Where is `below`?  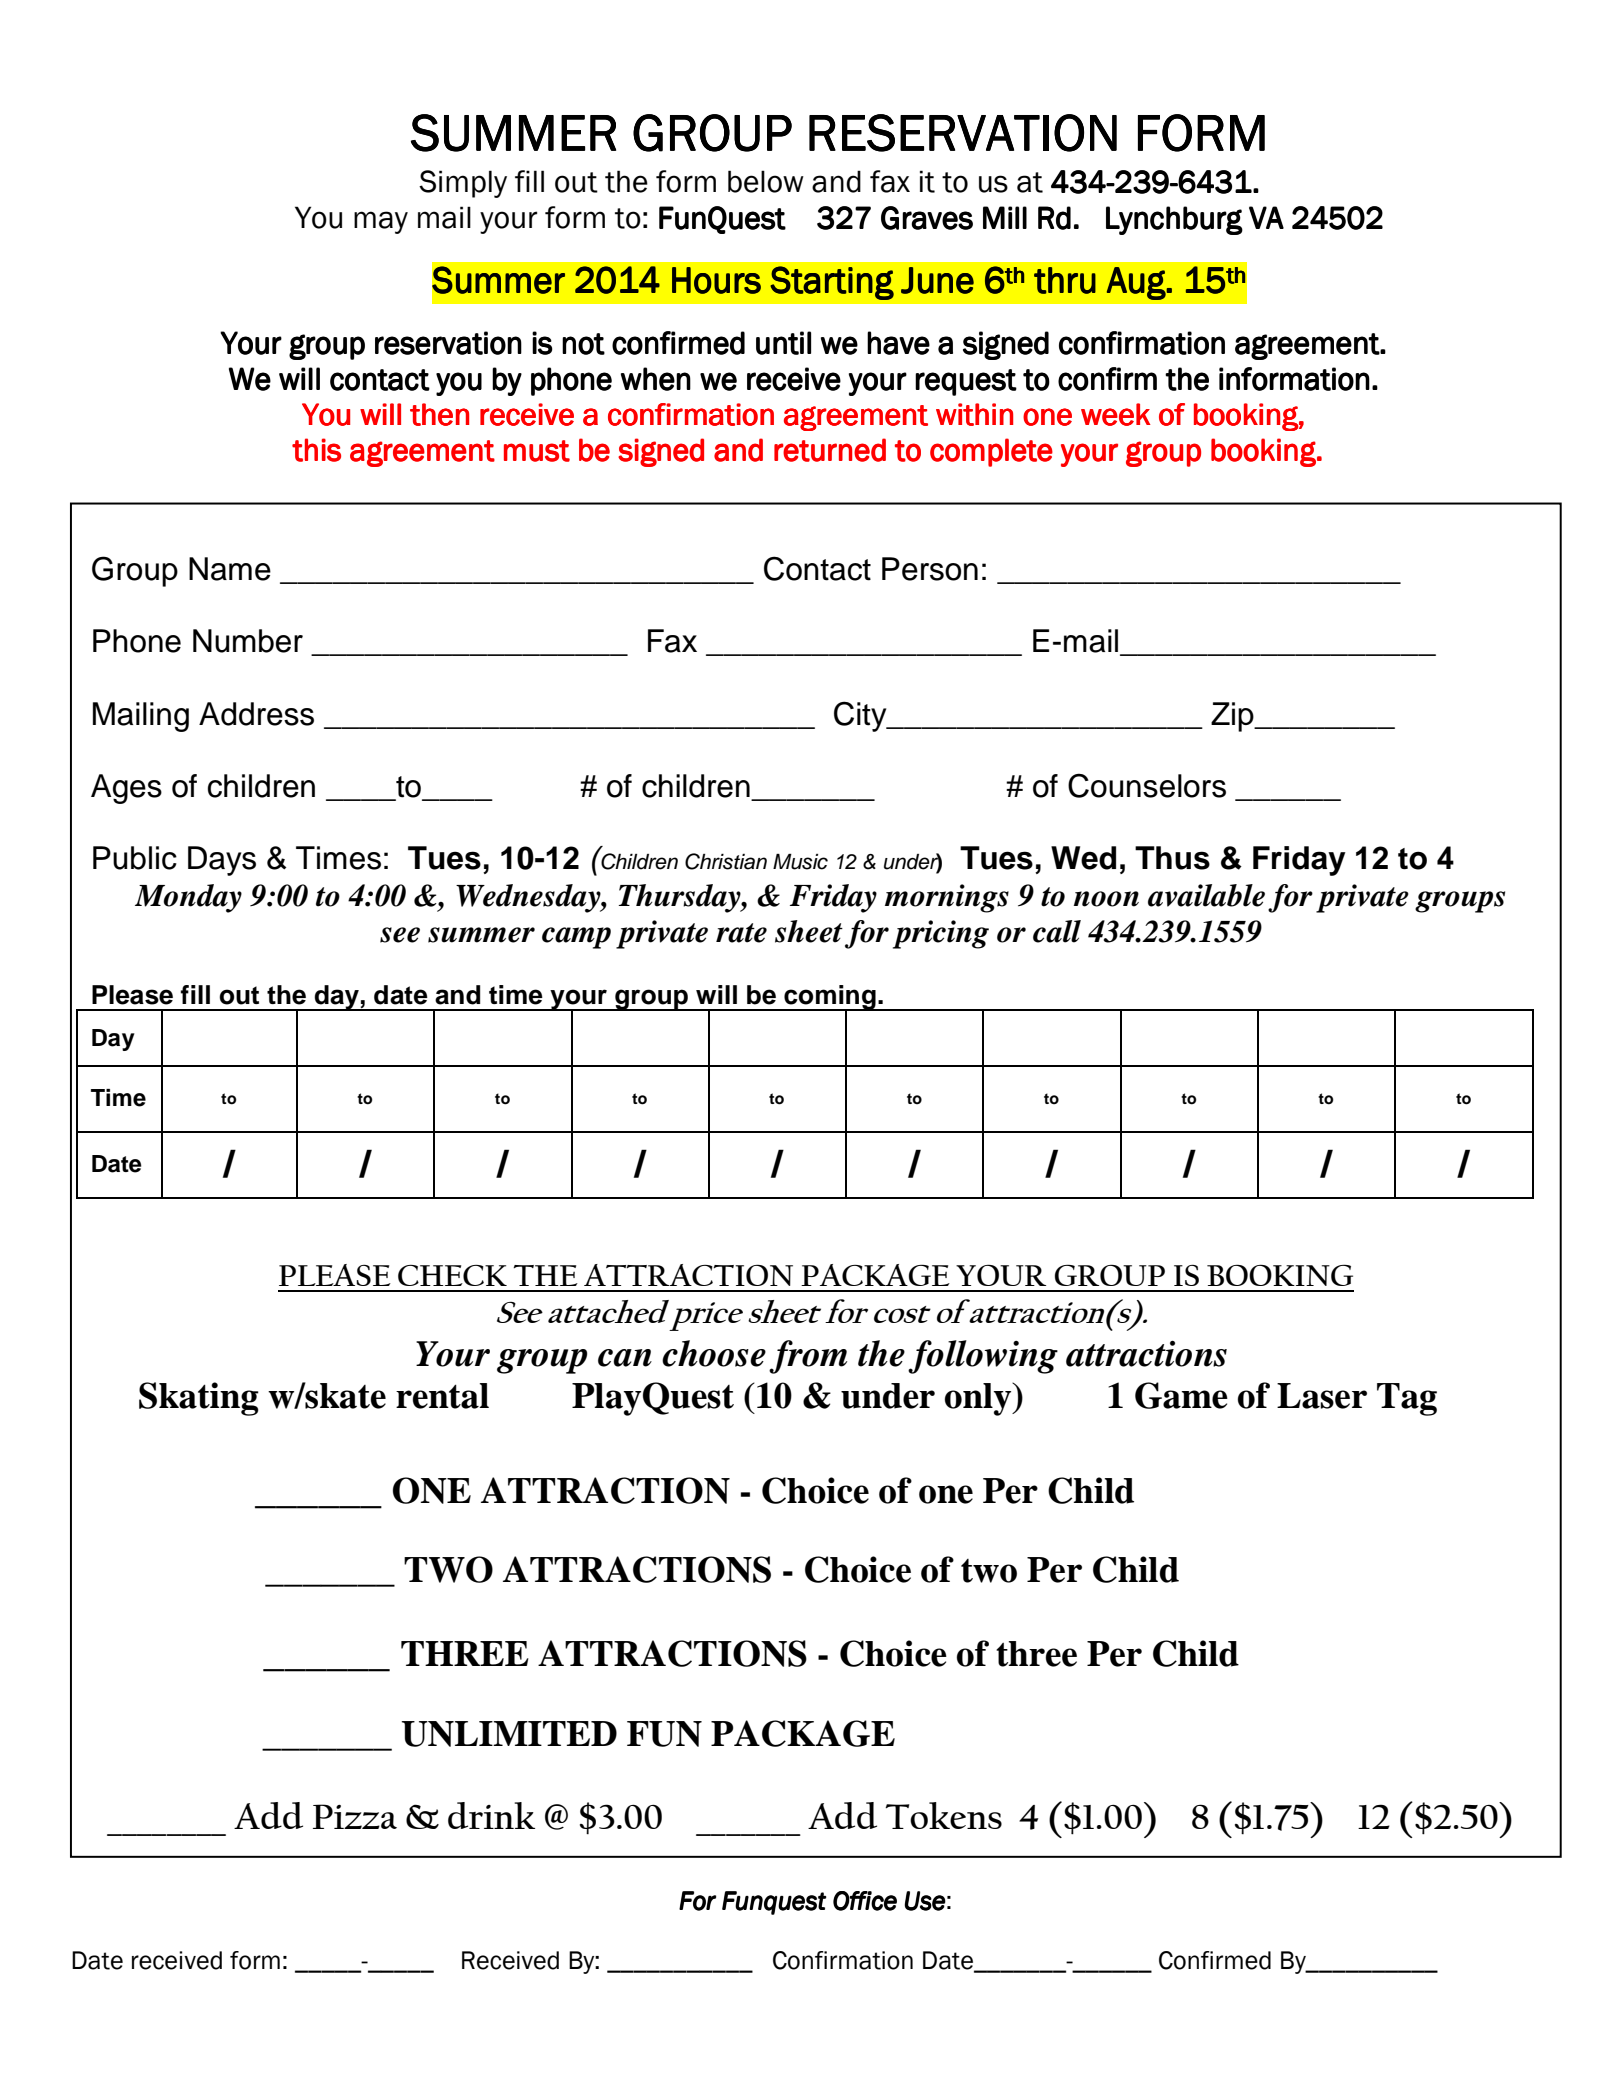 below is located at coordinates (766, 181).
